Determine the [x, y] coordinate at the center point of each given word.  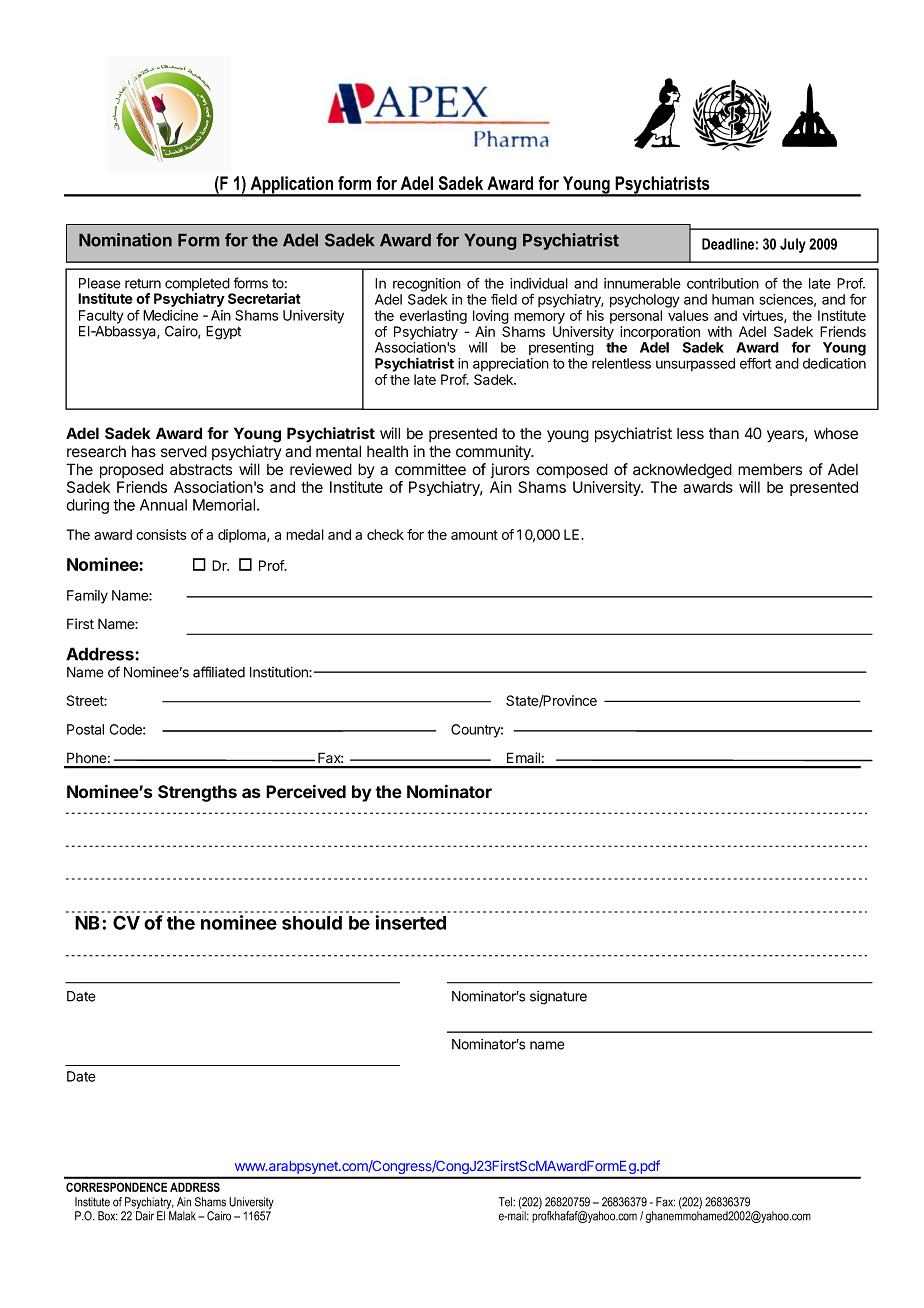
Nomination [125, 240]
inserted [410, 922]
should [312, 923]
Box [108, 1216]
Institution [280, 672]
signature [558, 998]
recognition [427, 285]
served [184, 451]
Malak [182, 1216]
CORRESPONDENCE [116, 1187]
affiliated [219, 672]
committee [430, 469]
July [793, 245]
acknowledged [682, 471]
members [770, 469]
